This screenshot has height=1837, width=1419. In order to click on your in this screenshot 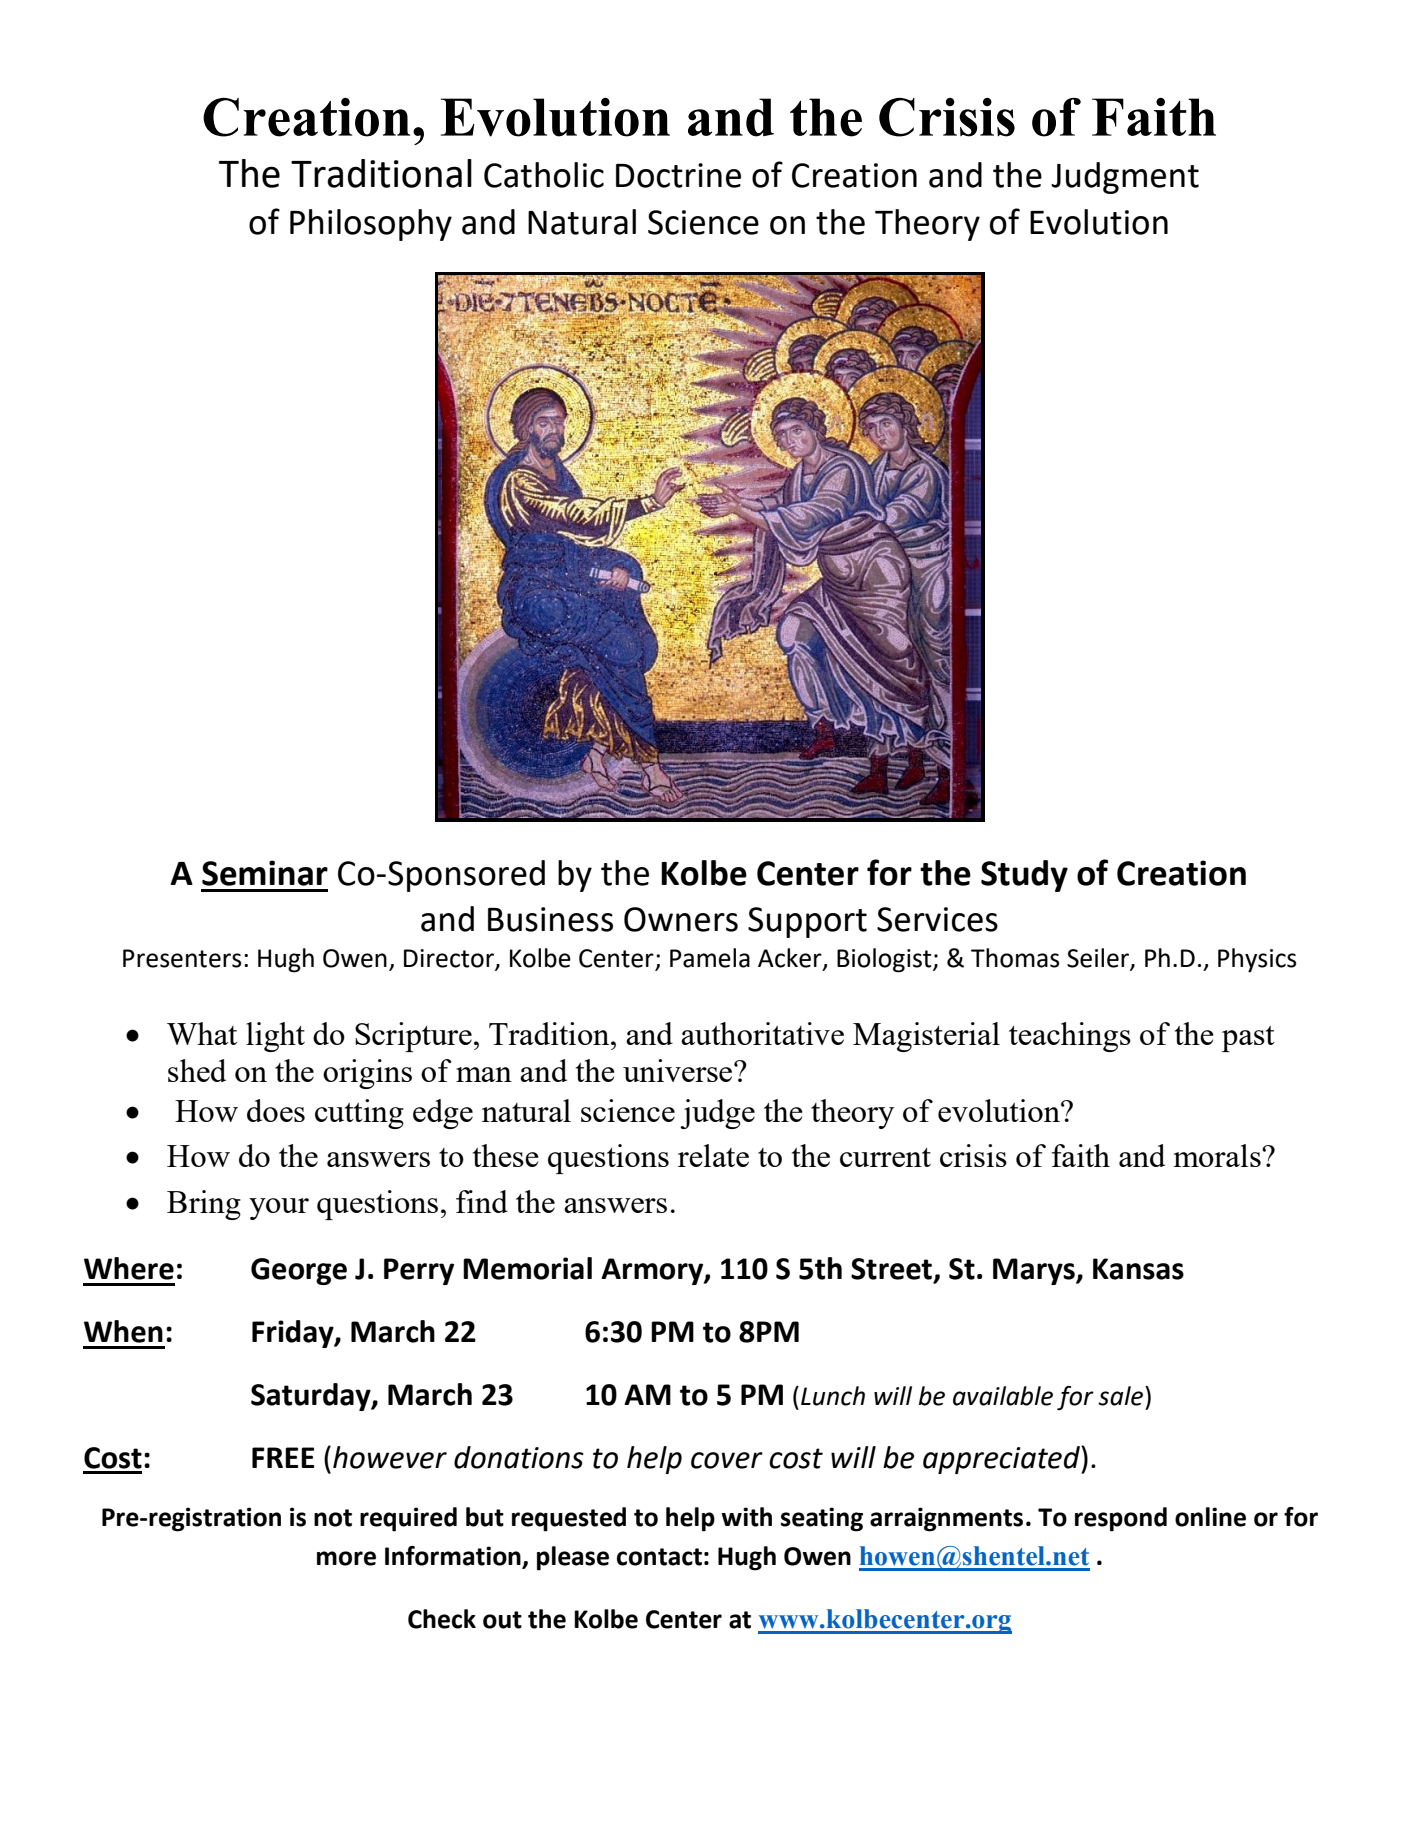, I will do `click(279, 1209)`.
